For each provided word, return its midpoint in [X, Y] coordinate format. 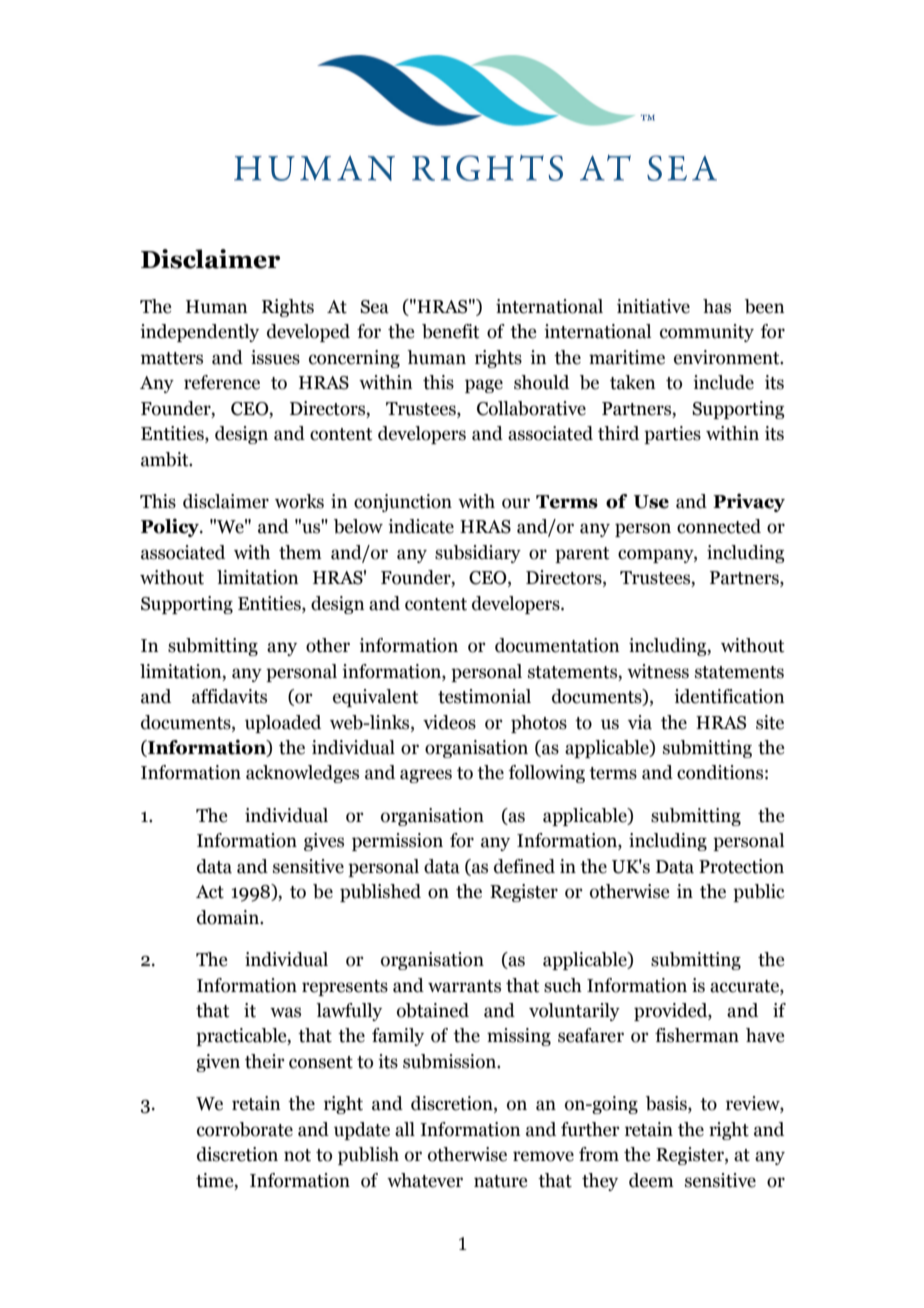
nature [500, 1181]
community [707, 333]
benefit [451, 331]
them [300, 552]
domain [229, 917]
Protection [741, 866]
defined [524, 866]
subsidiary [478, 554]
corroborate [245, 1129]
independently [199, 333]
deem [651, 1180]
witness [658, 671]
